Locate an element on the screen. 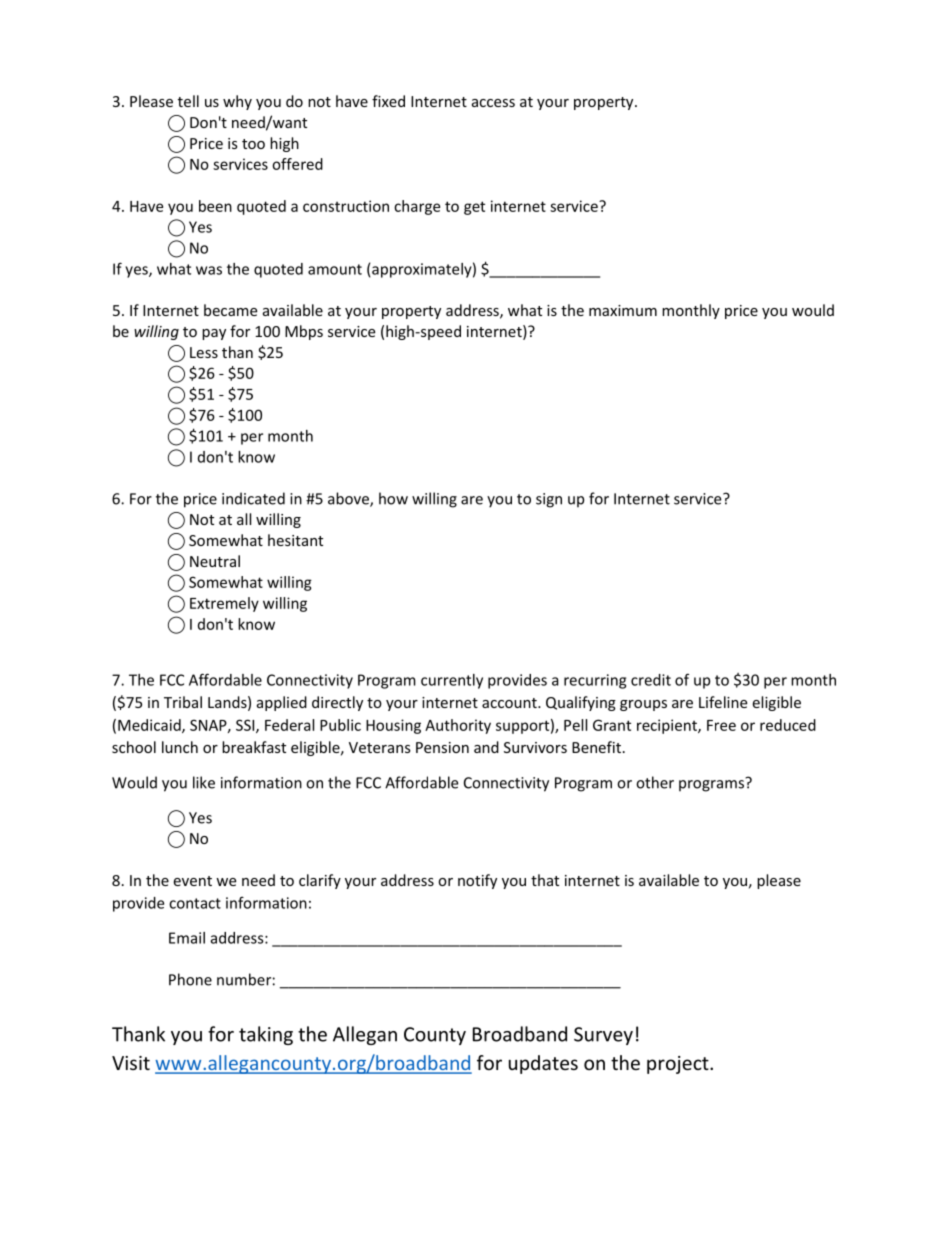  taking is located at coordinates (266, 1035).
